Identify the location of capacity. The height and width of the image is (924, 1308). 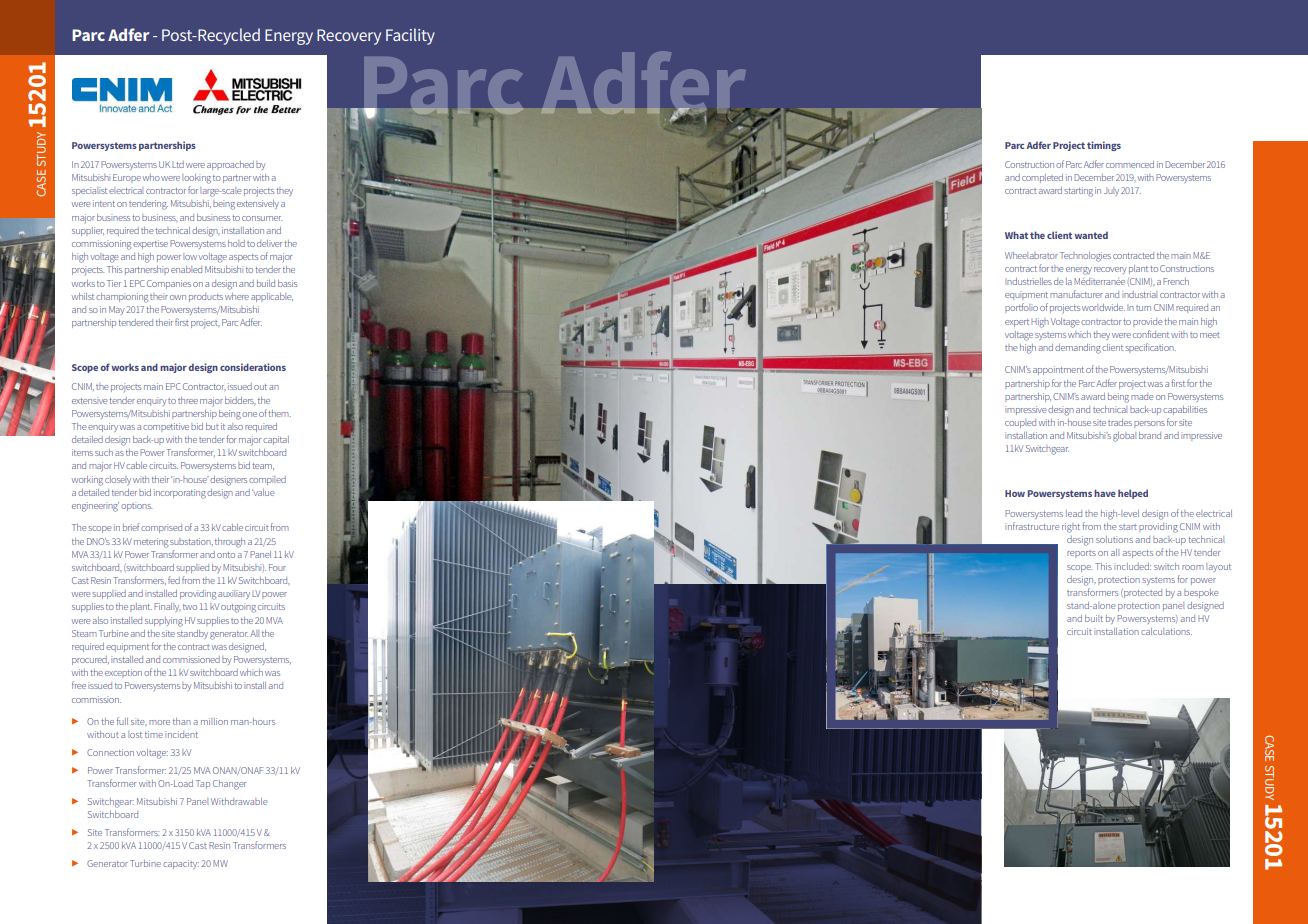
(181, 864).
